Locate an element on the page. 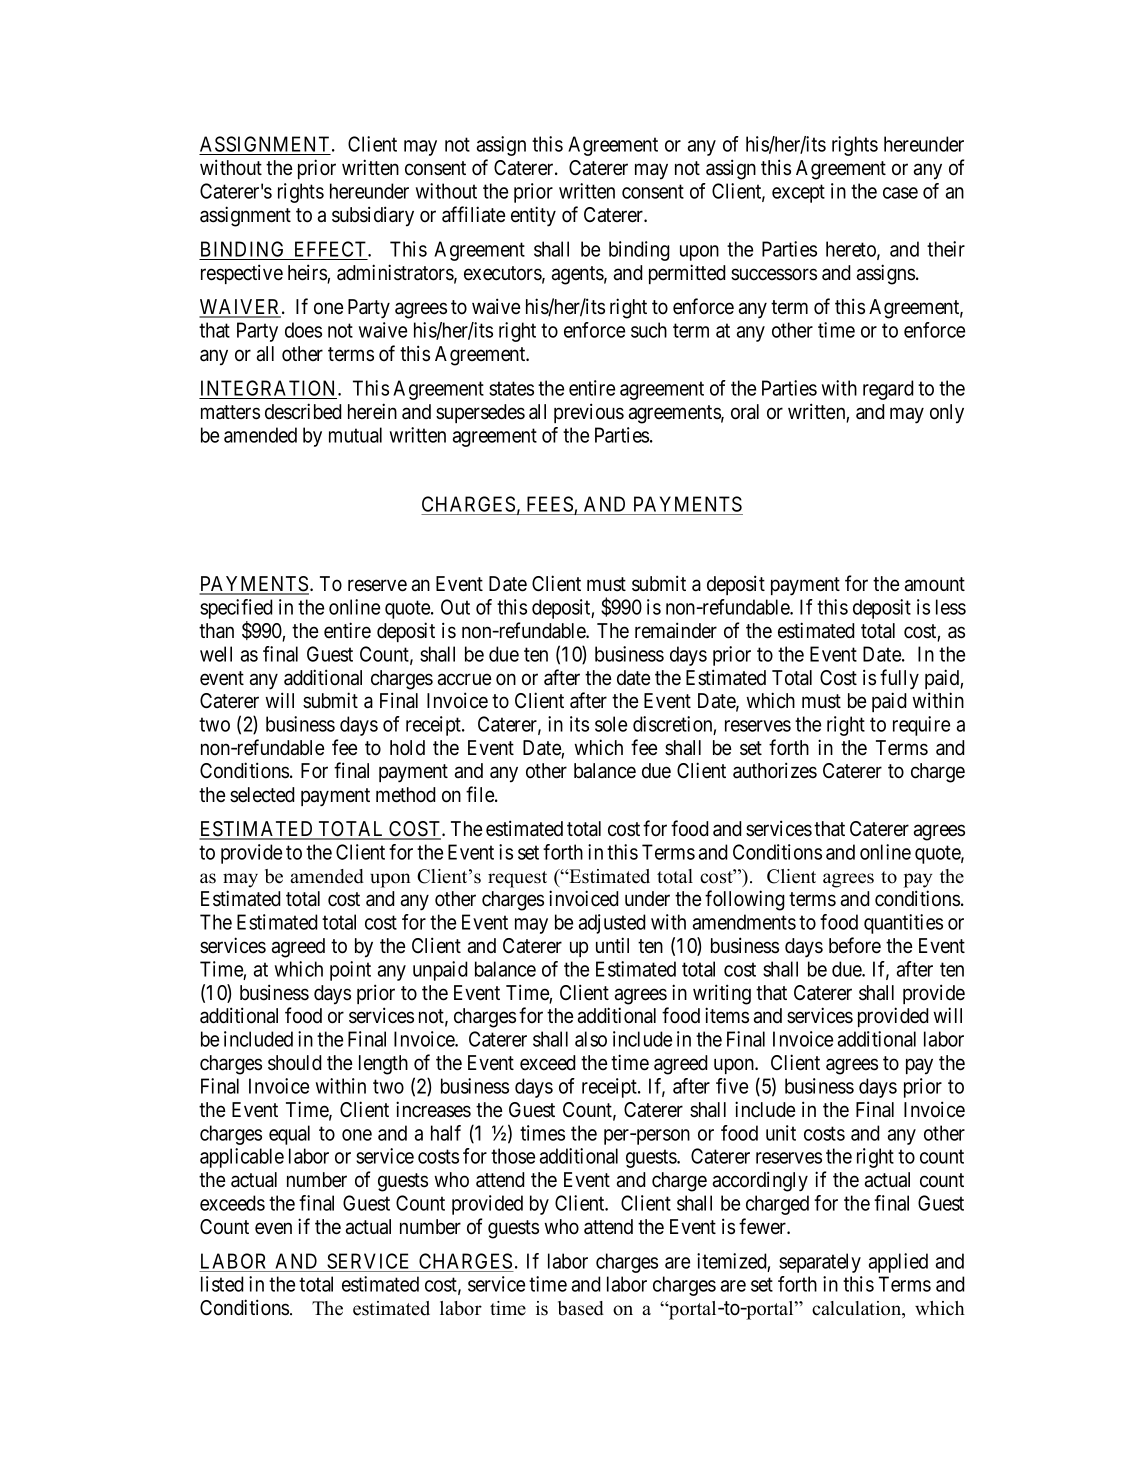 The width and height of the page is (1131, 1464). FEES is located at coordinates (550, 504).
